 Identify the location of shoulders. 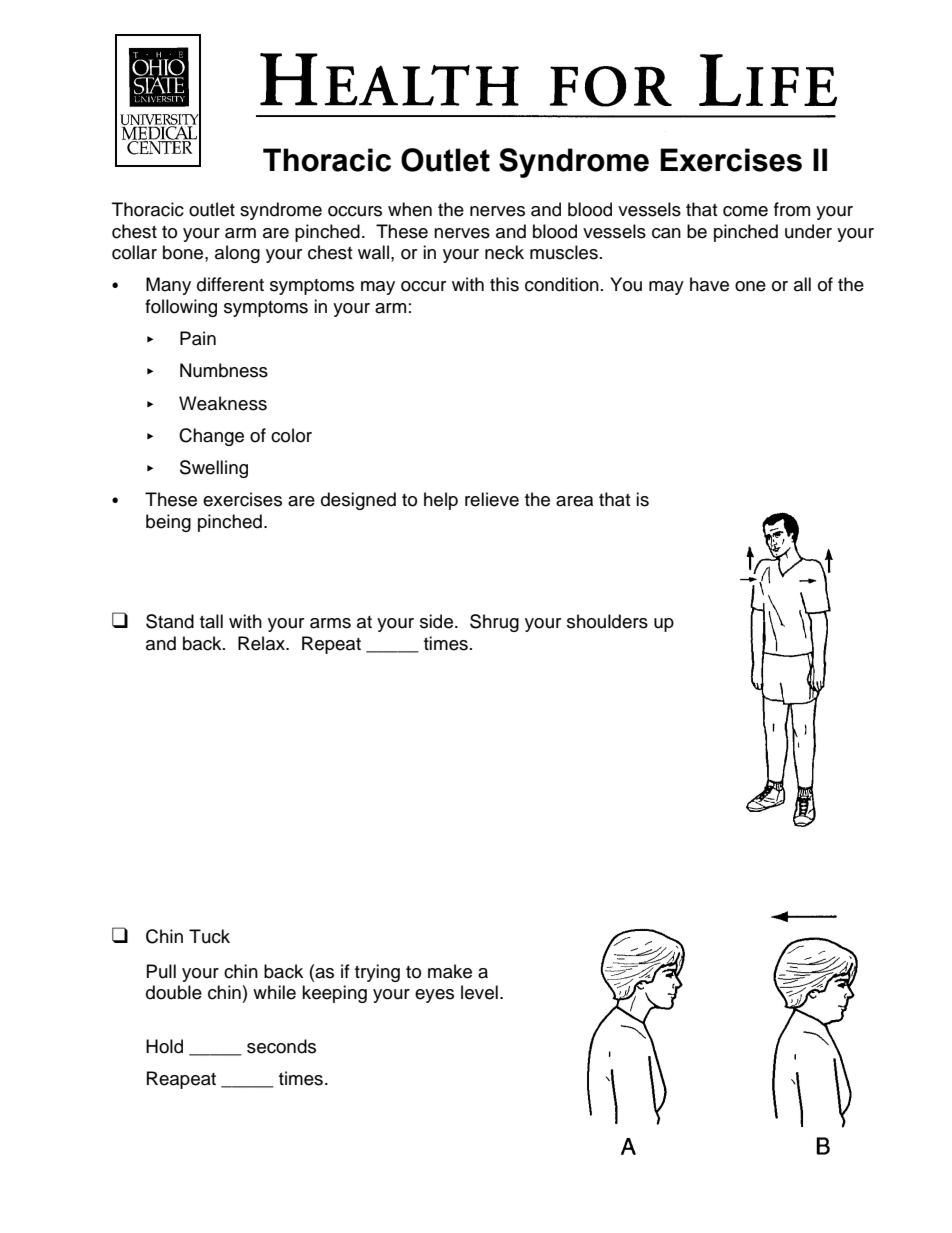
(607, 621).
